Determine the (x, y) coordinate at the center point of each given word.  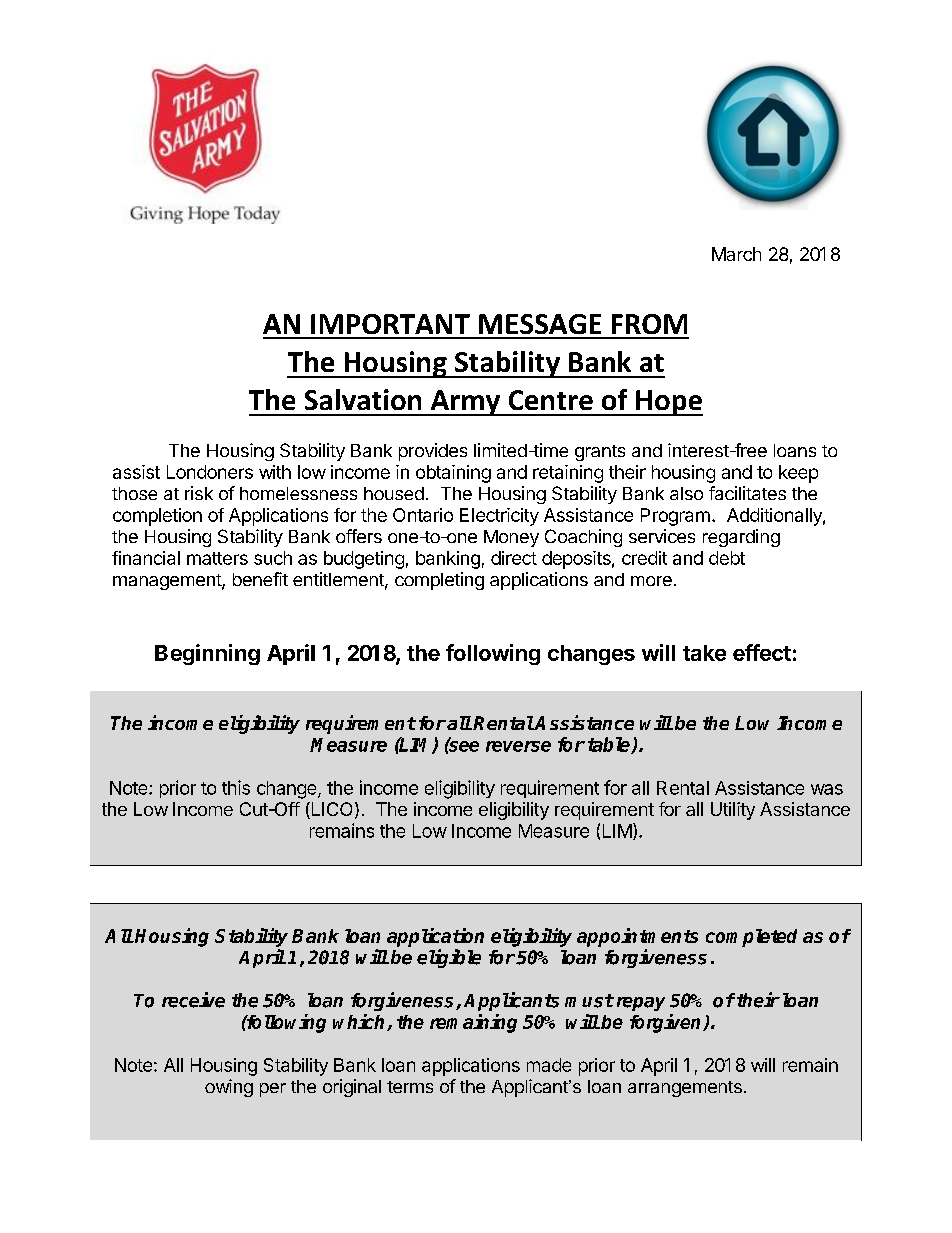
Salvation (363, 399)
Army (465, 403)
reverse (518, 746)
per (273, 1090)
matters (217, 558)
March (736, 254)
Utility (733, 811)
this (236, 787)
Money (511, 538)
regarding (741, 538)
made (549, 1065)
